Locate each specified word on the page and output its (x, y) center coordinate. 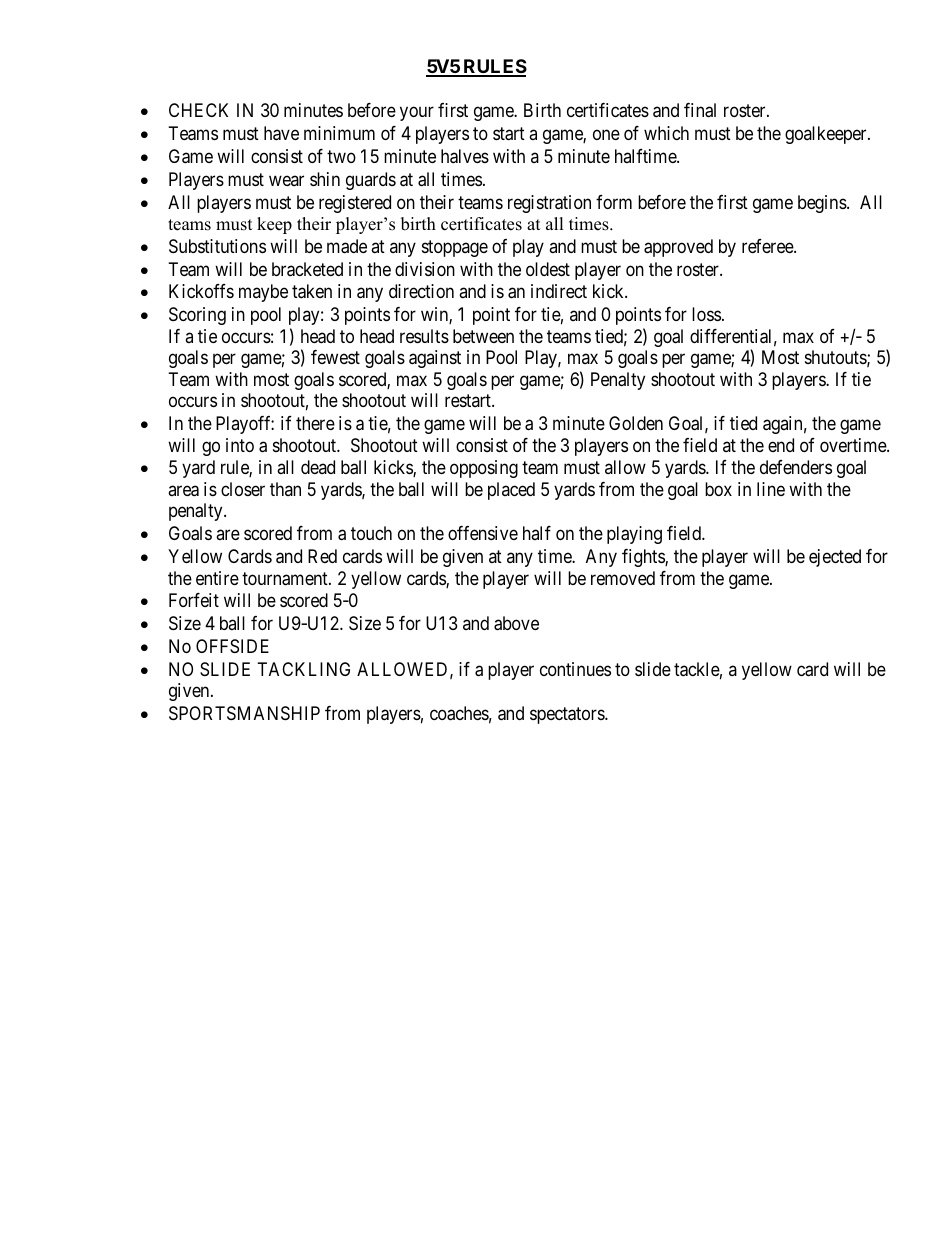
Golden (636, 423)
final (700, 110)
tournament (286, 579)
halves (465, 156)
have (281, 133)
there (315, 423)
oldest (548, 269)
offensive (483, 533)
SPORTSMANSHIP (244, 713)
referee (768, 246)
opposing (484, 469)
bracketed (307, 269)
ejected (835, 558)
